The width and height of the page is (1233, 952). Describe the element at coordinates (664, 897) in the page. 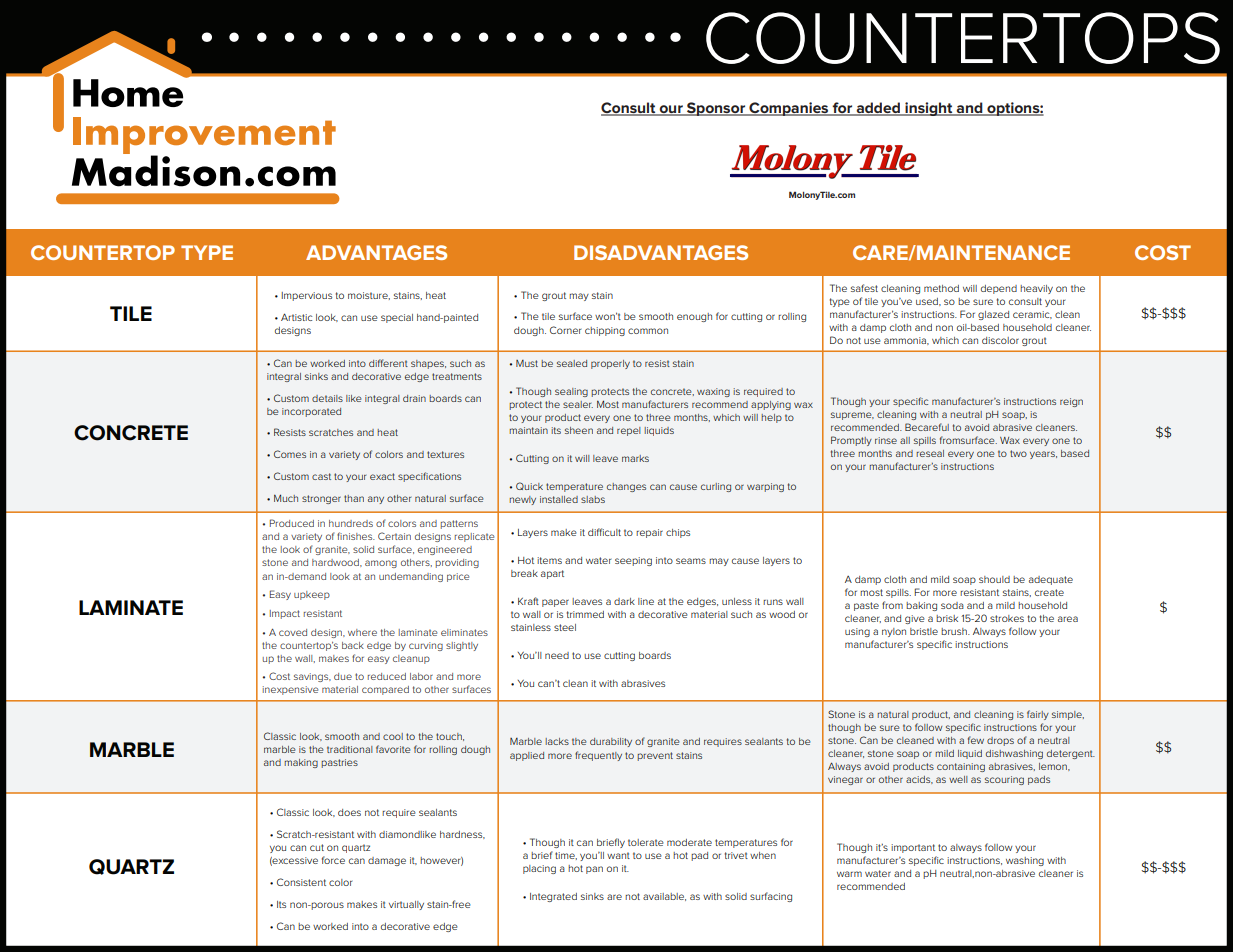

I see `available` at that location.
